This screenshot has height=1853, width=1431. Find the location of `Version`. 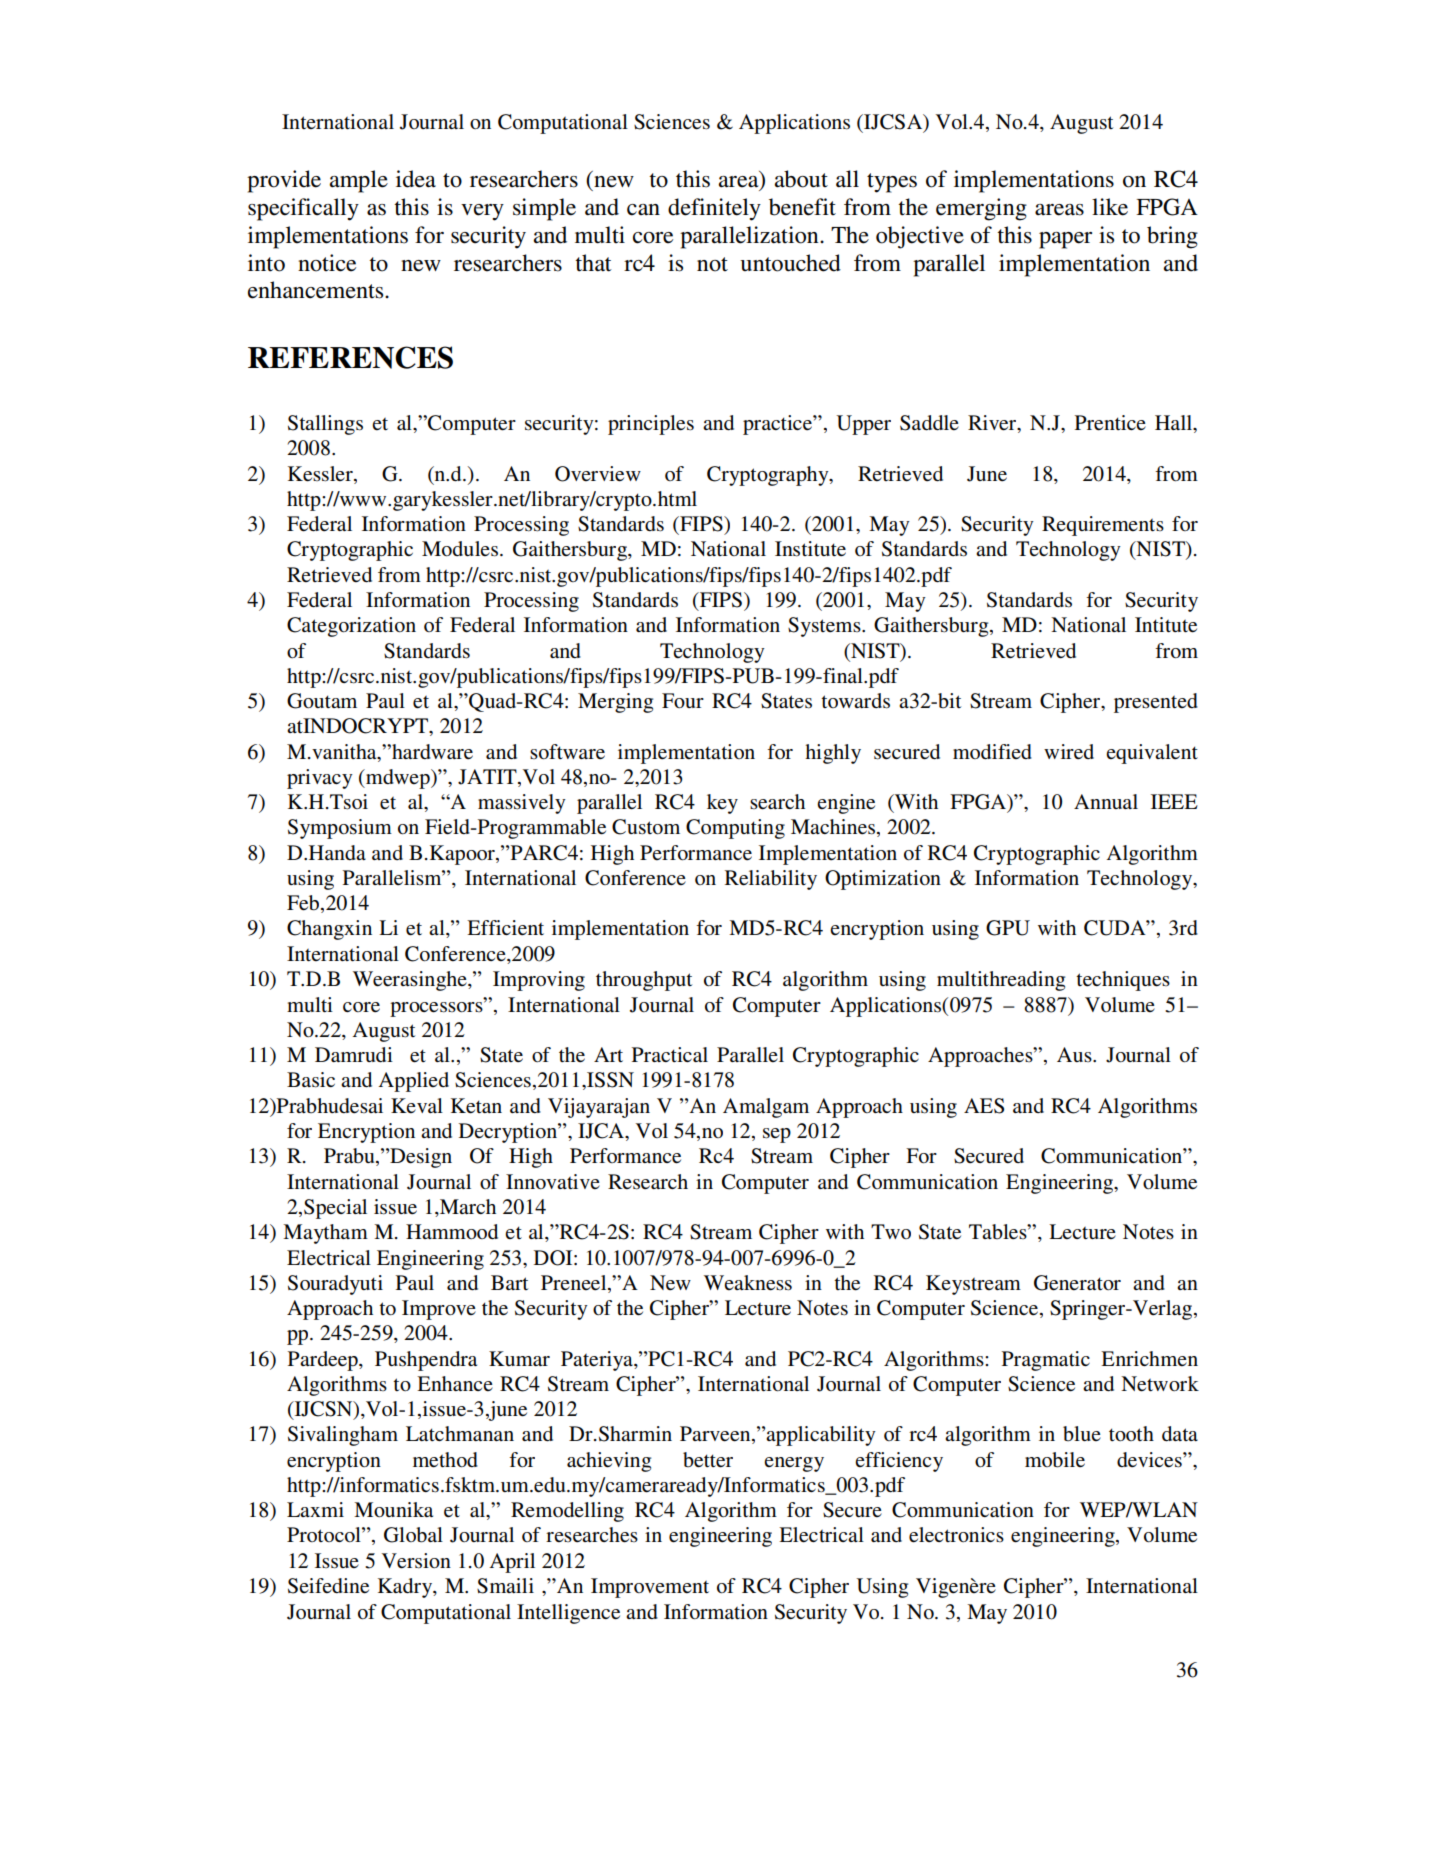

Version is located at coordinates (416, 1561).
